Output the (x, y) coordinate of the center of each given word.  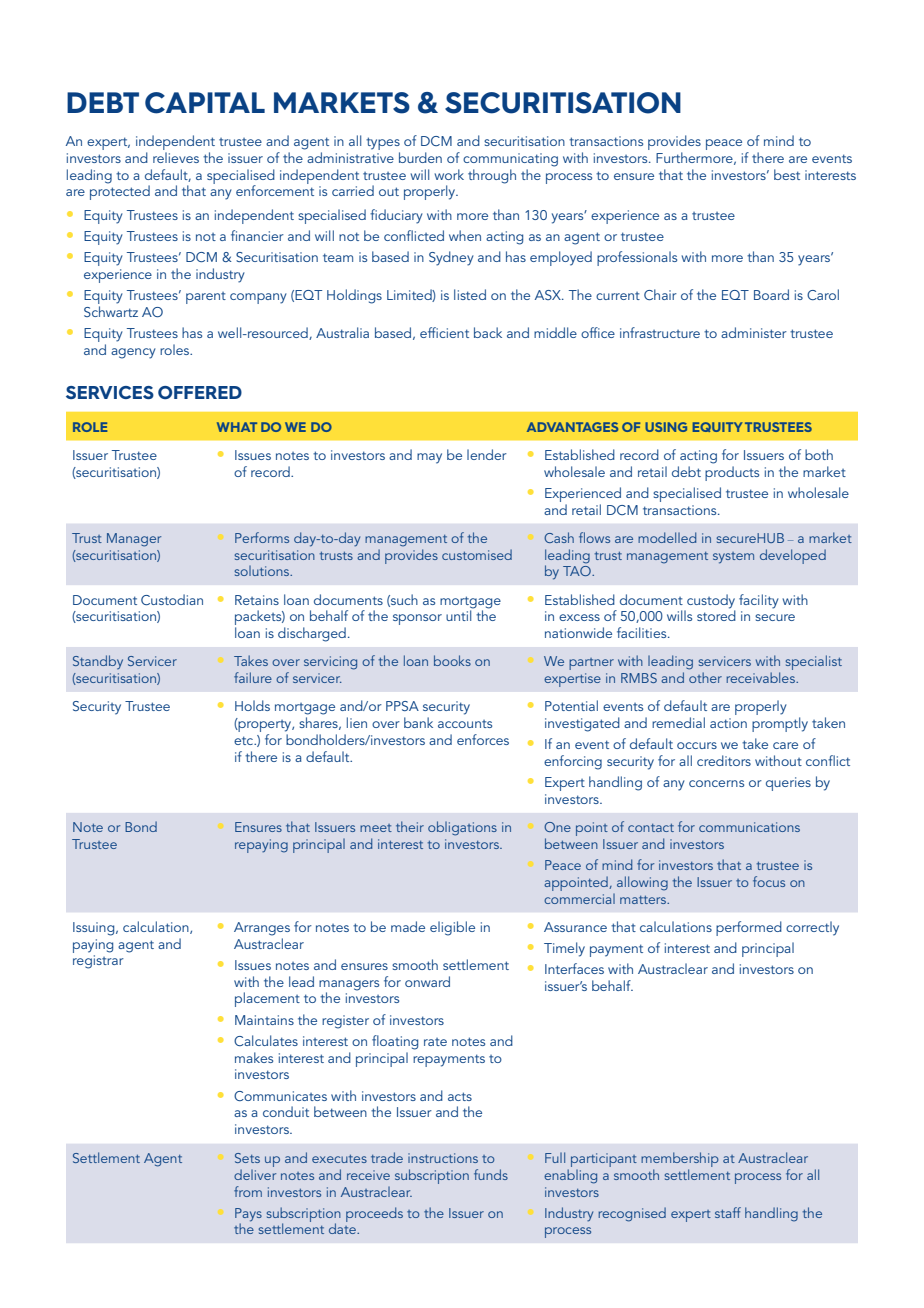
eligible (452, 928)
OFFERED (200, 392)
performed (749, 928)
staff (728, 1212)
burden (420, 157)
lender (487, 454)
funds (491, 1174)
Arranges (262, 929)
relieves (176, 157)
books (452, 660)
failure (253, 677)
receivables (761, 677)
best (787, 174)
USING (666, 427)
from (248, 1191)
